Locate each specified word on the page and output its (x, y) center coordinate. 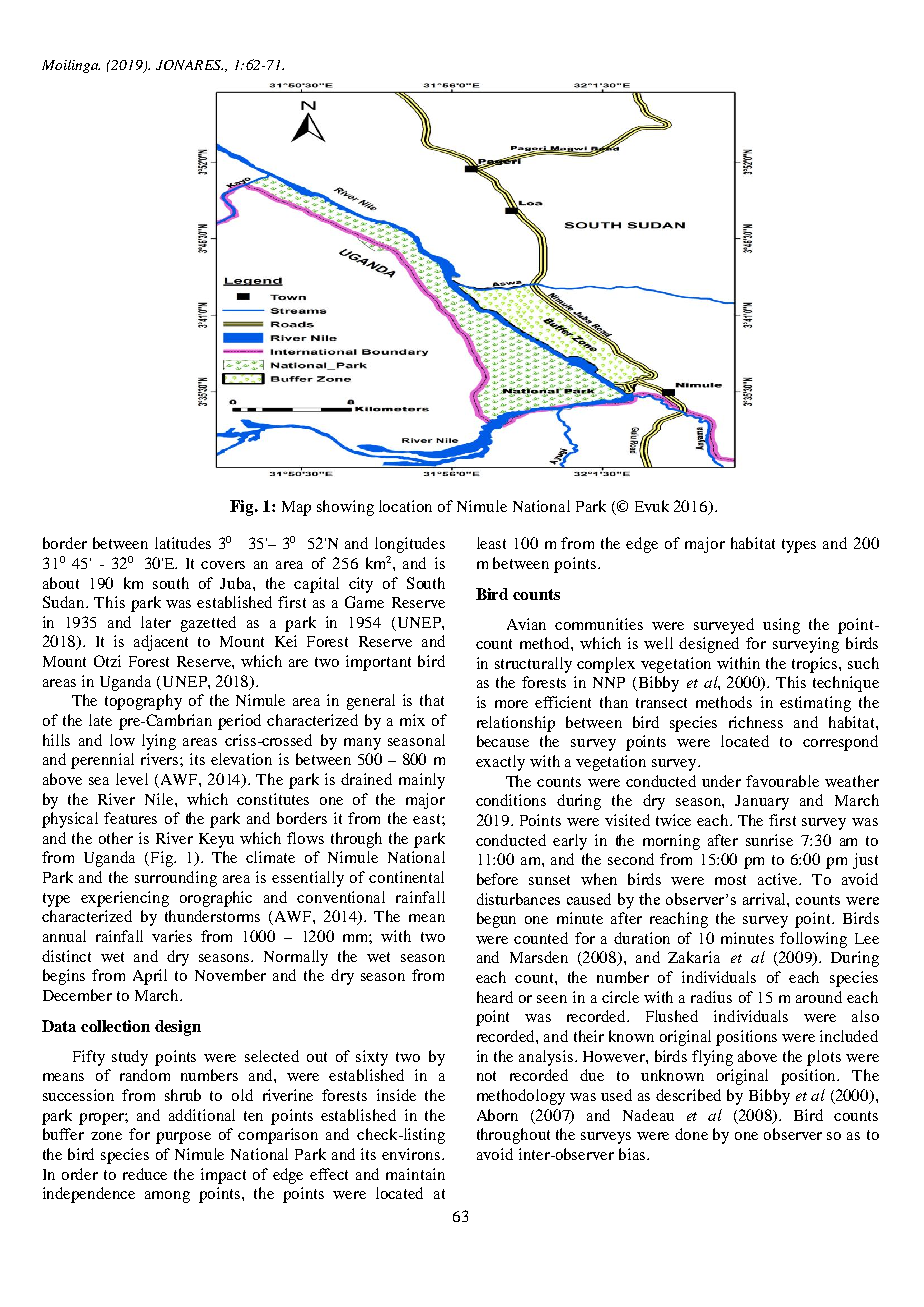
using (781, 626)
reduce (145, 1174)
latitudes (183, 543)
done (691, 1134)
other (116, 838)
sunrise (769, 840)
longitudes (410, 545)
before (497, 879)
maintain (415, 1174)
